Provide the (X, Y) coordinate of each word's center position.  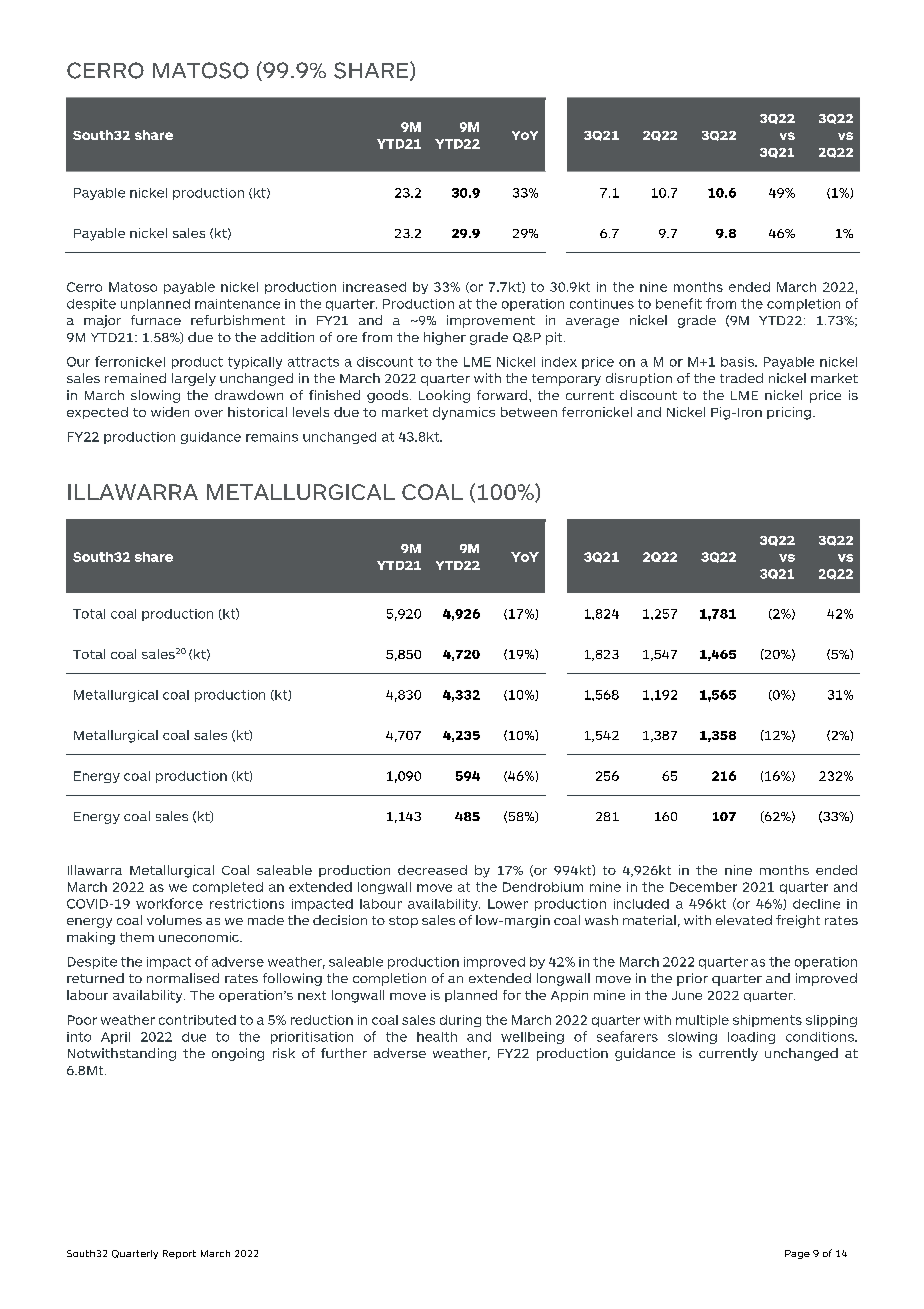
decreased (432, 870)
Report (179, 1254)
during (460, 1021)
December (703, 887)
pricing (790, 413)
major (102, 321)
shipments (767, 1021)
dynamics (464, 413)
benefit (679, 303)
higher (445, 338)
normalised (183, 978)
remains (272, 437)
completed (228, 888)
